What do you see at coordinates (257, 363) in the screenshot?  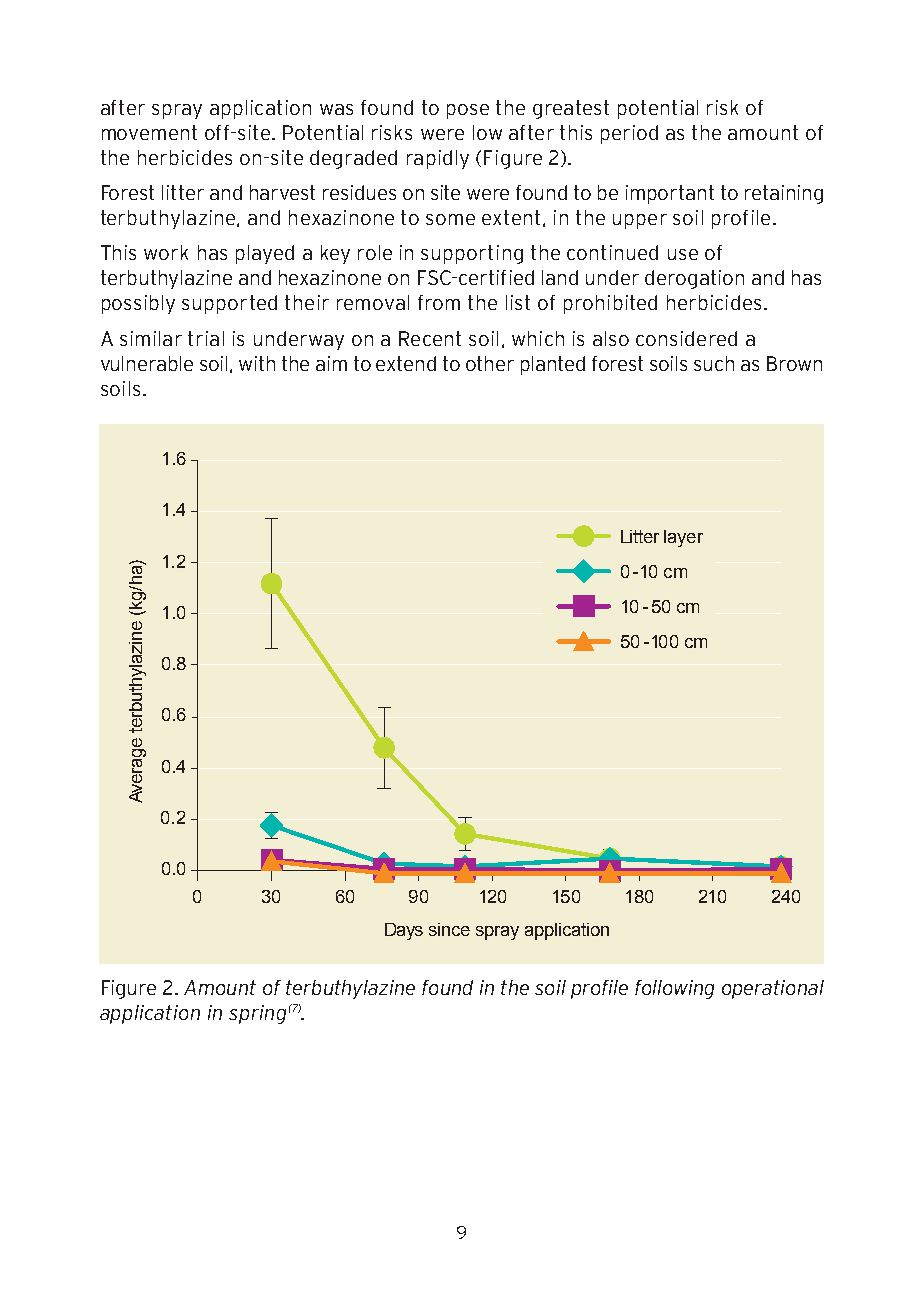 I see `with` at bounding box center [257, 363].
